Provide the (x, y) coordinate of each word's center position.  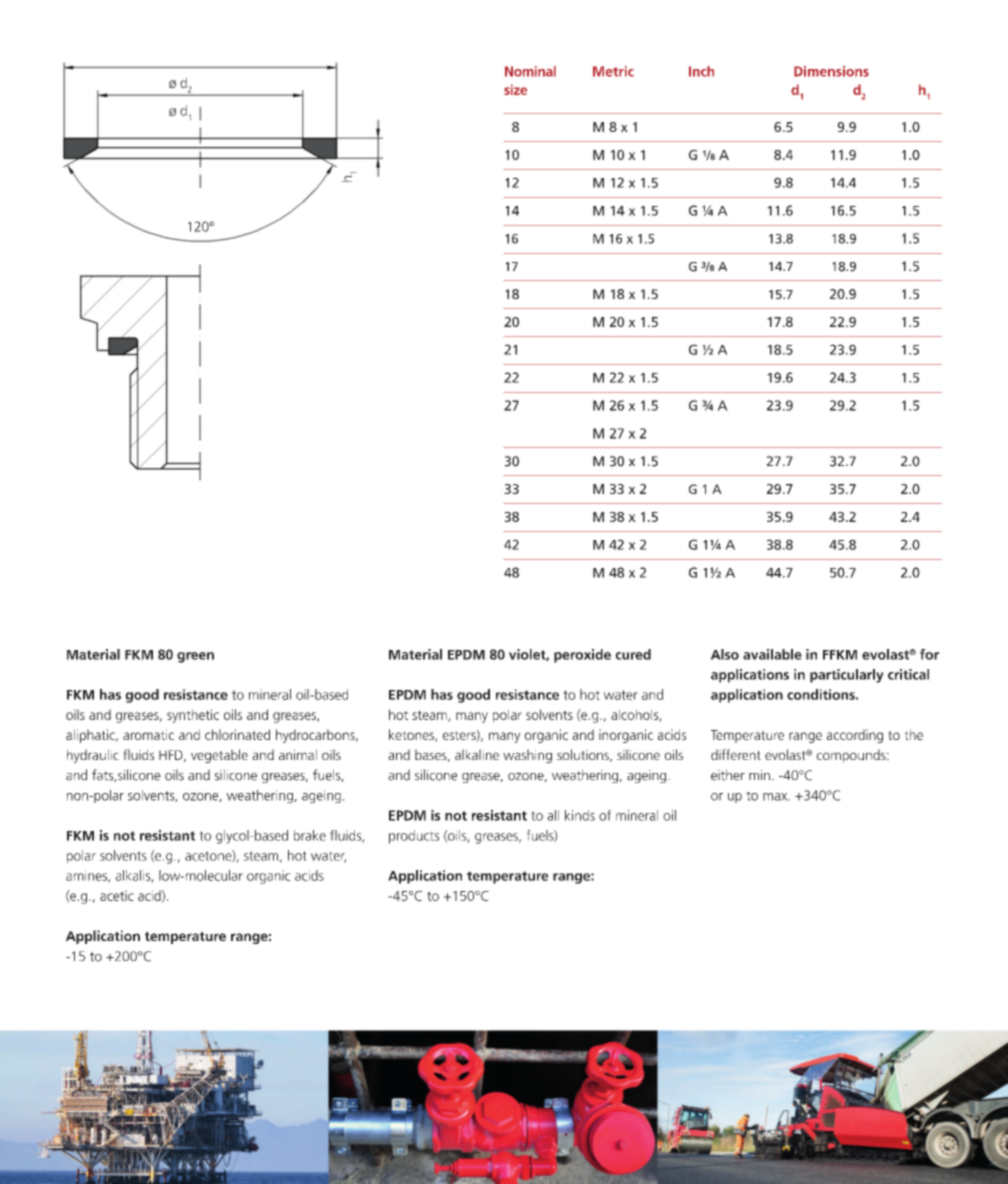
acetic (117, 895)
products (414, 837)
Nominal (530, 71)
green (195, 657)
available (772, 654)
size (515, 89)
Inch (701, 71)
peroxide (582, 656)
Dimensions (831, 71)
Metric (613, 71)
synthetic (193, 716)
